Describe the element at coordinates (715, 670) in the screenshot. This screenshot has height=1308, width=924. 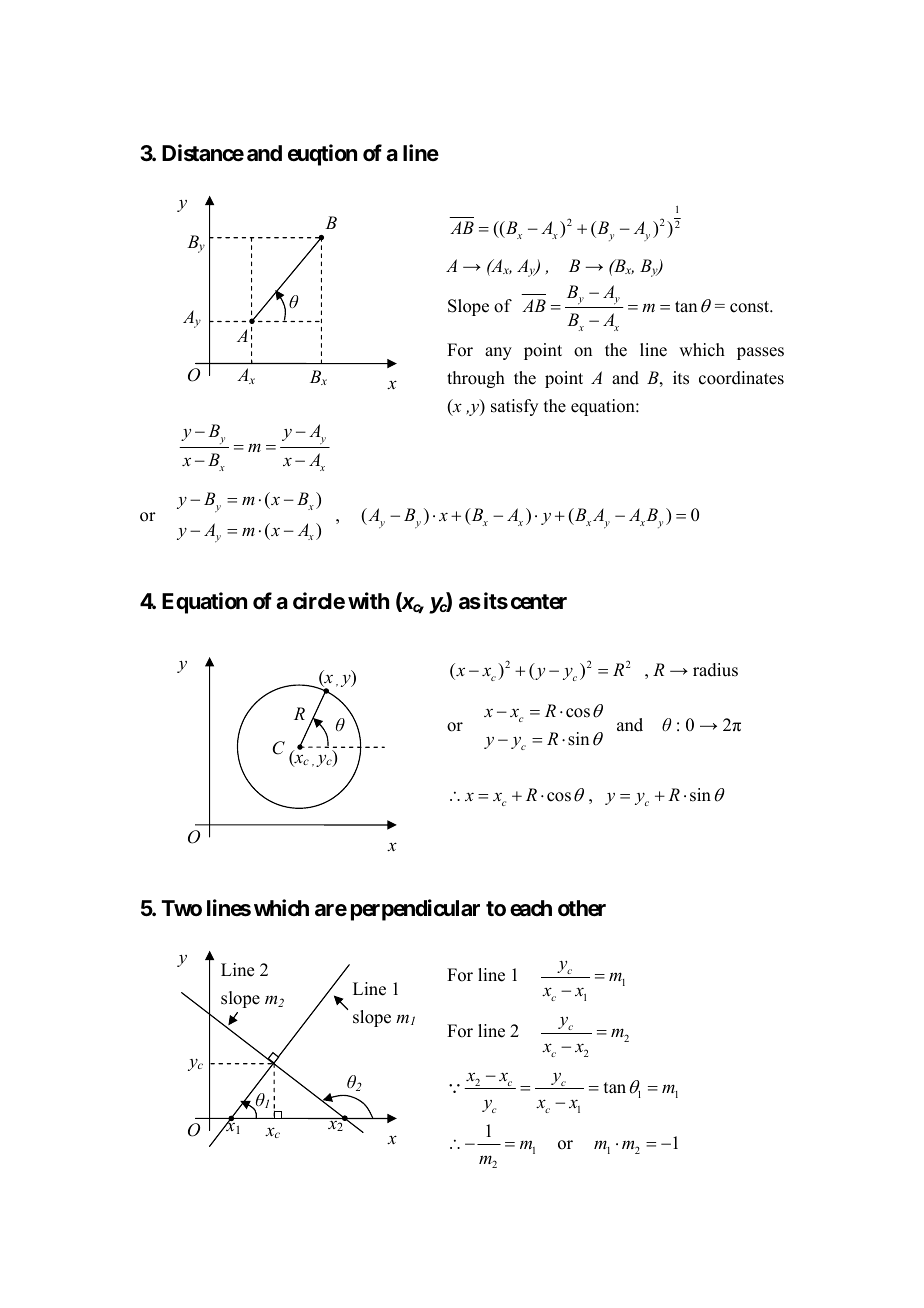
I see `radius` at that location.
